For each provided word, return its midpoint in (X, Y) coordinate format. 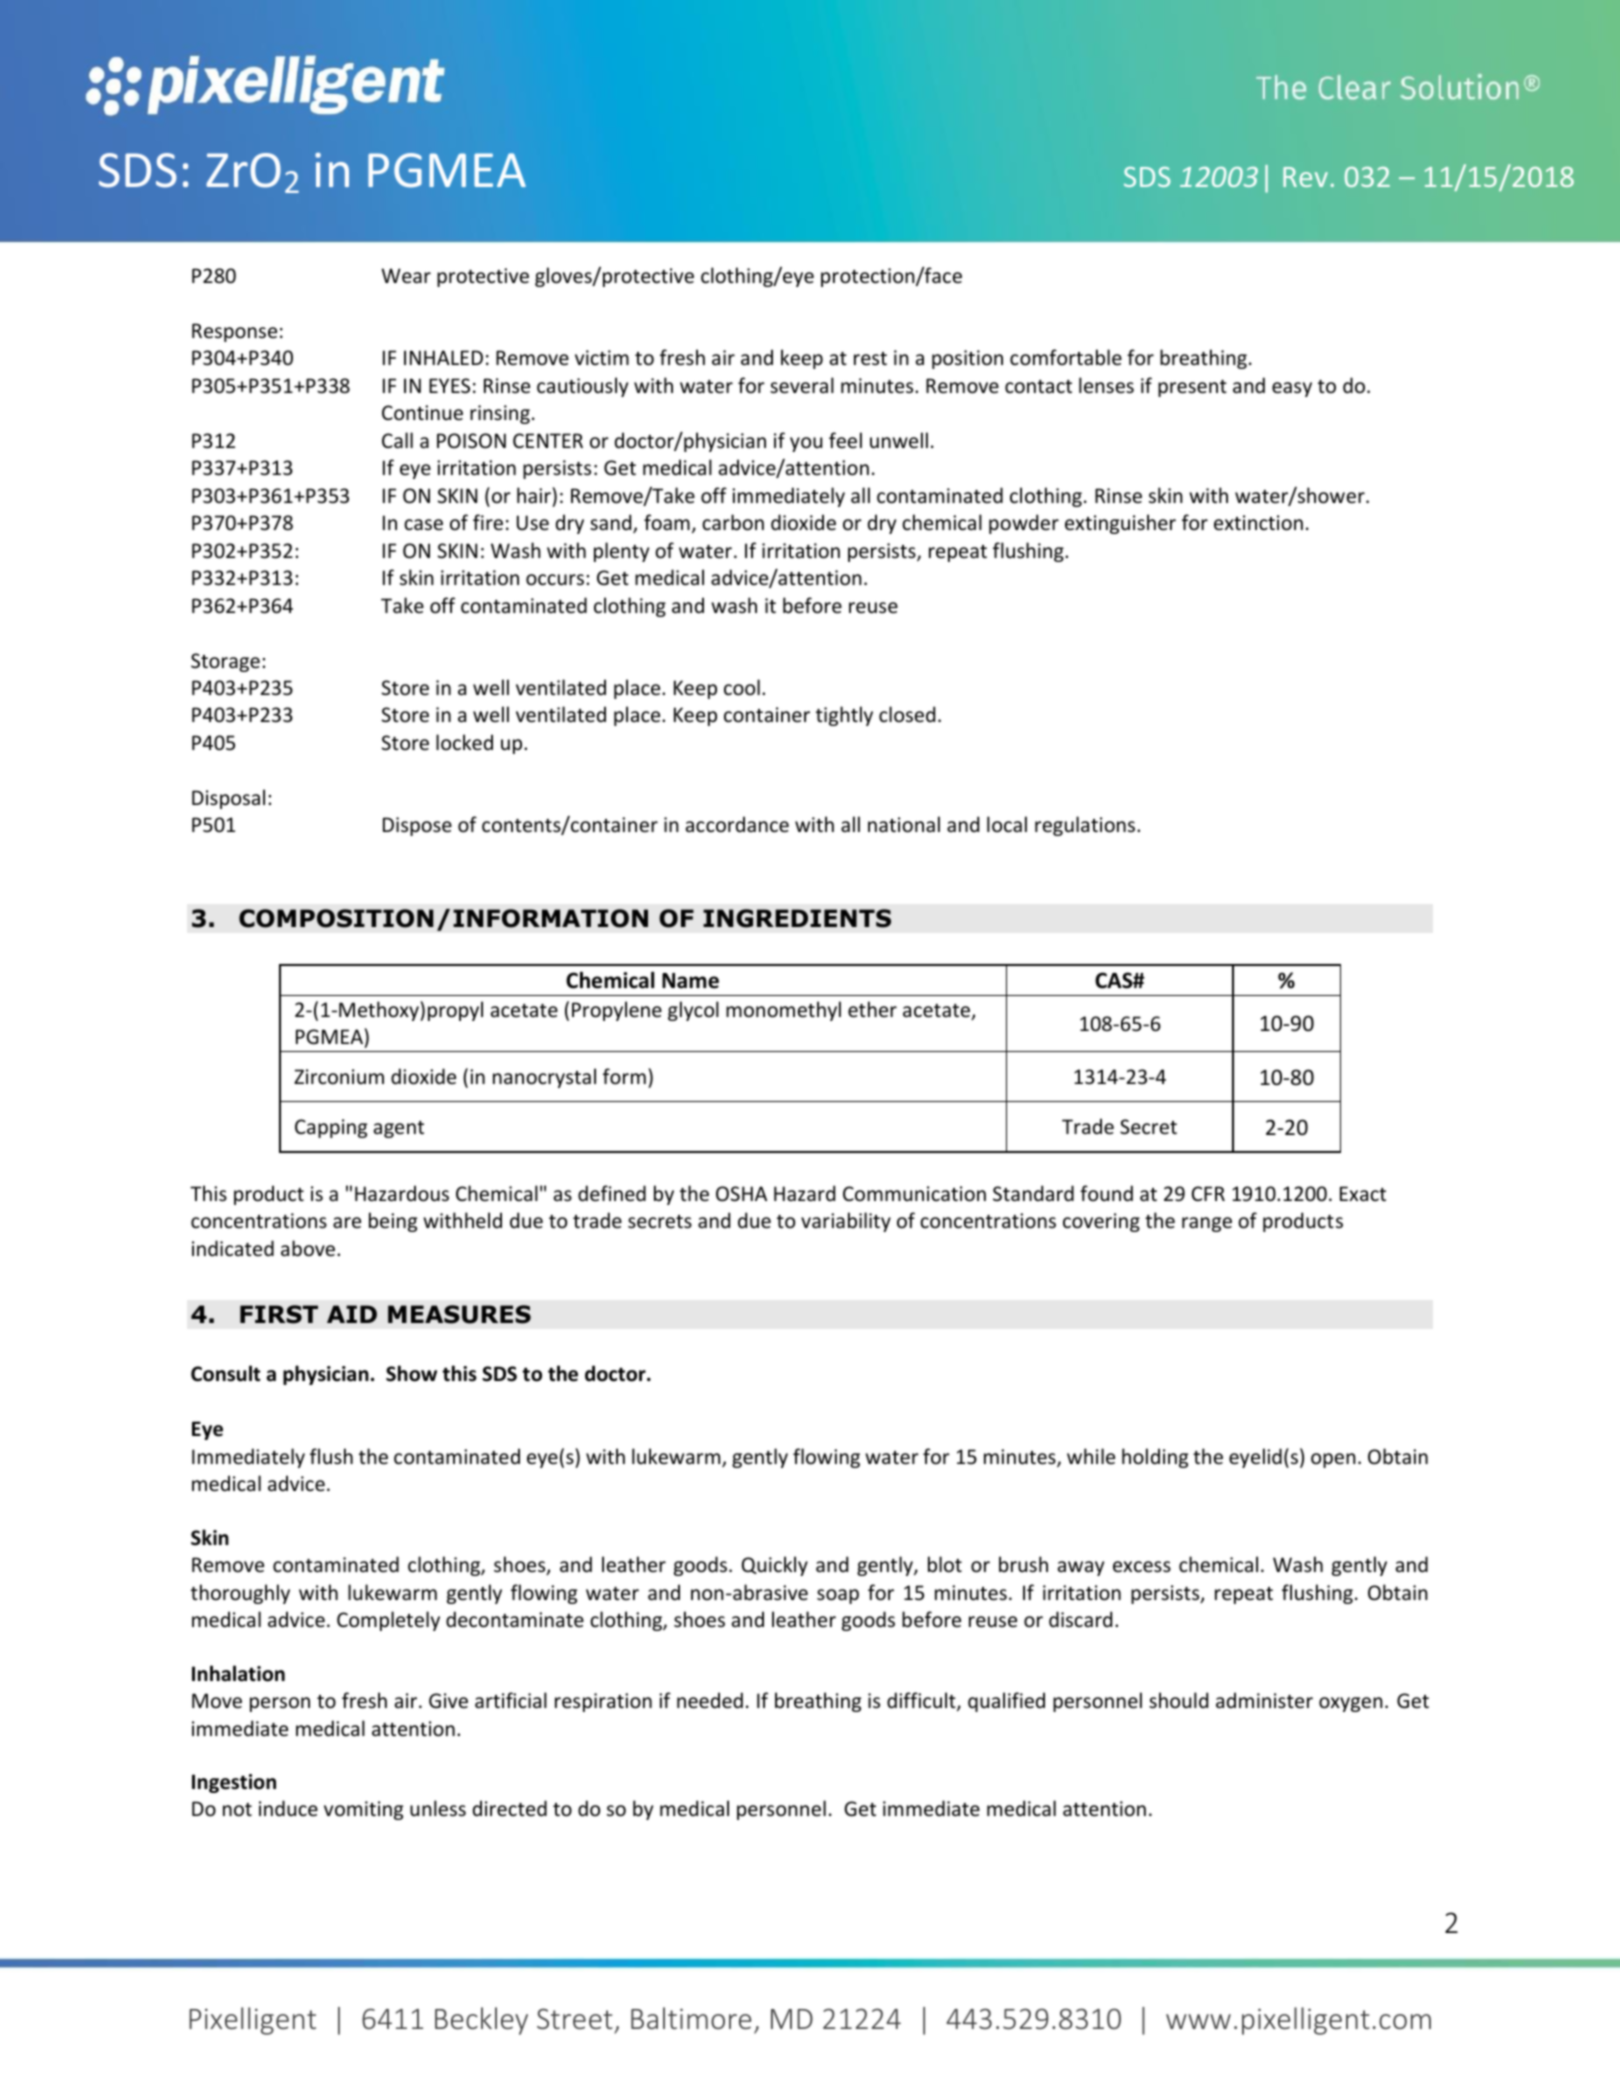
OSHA (741, 1194)
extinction (1258, 523)
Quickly (775, 1566)
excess (1142, 1567)
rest (870, 359)
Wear (406, 276)
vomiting (363, 1810)
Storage (225, 662)
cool (742, 687)
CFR (1208, 1193)
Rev (1305, 177)
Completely (388, 1621)
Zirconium (339, 1077)
